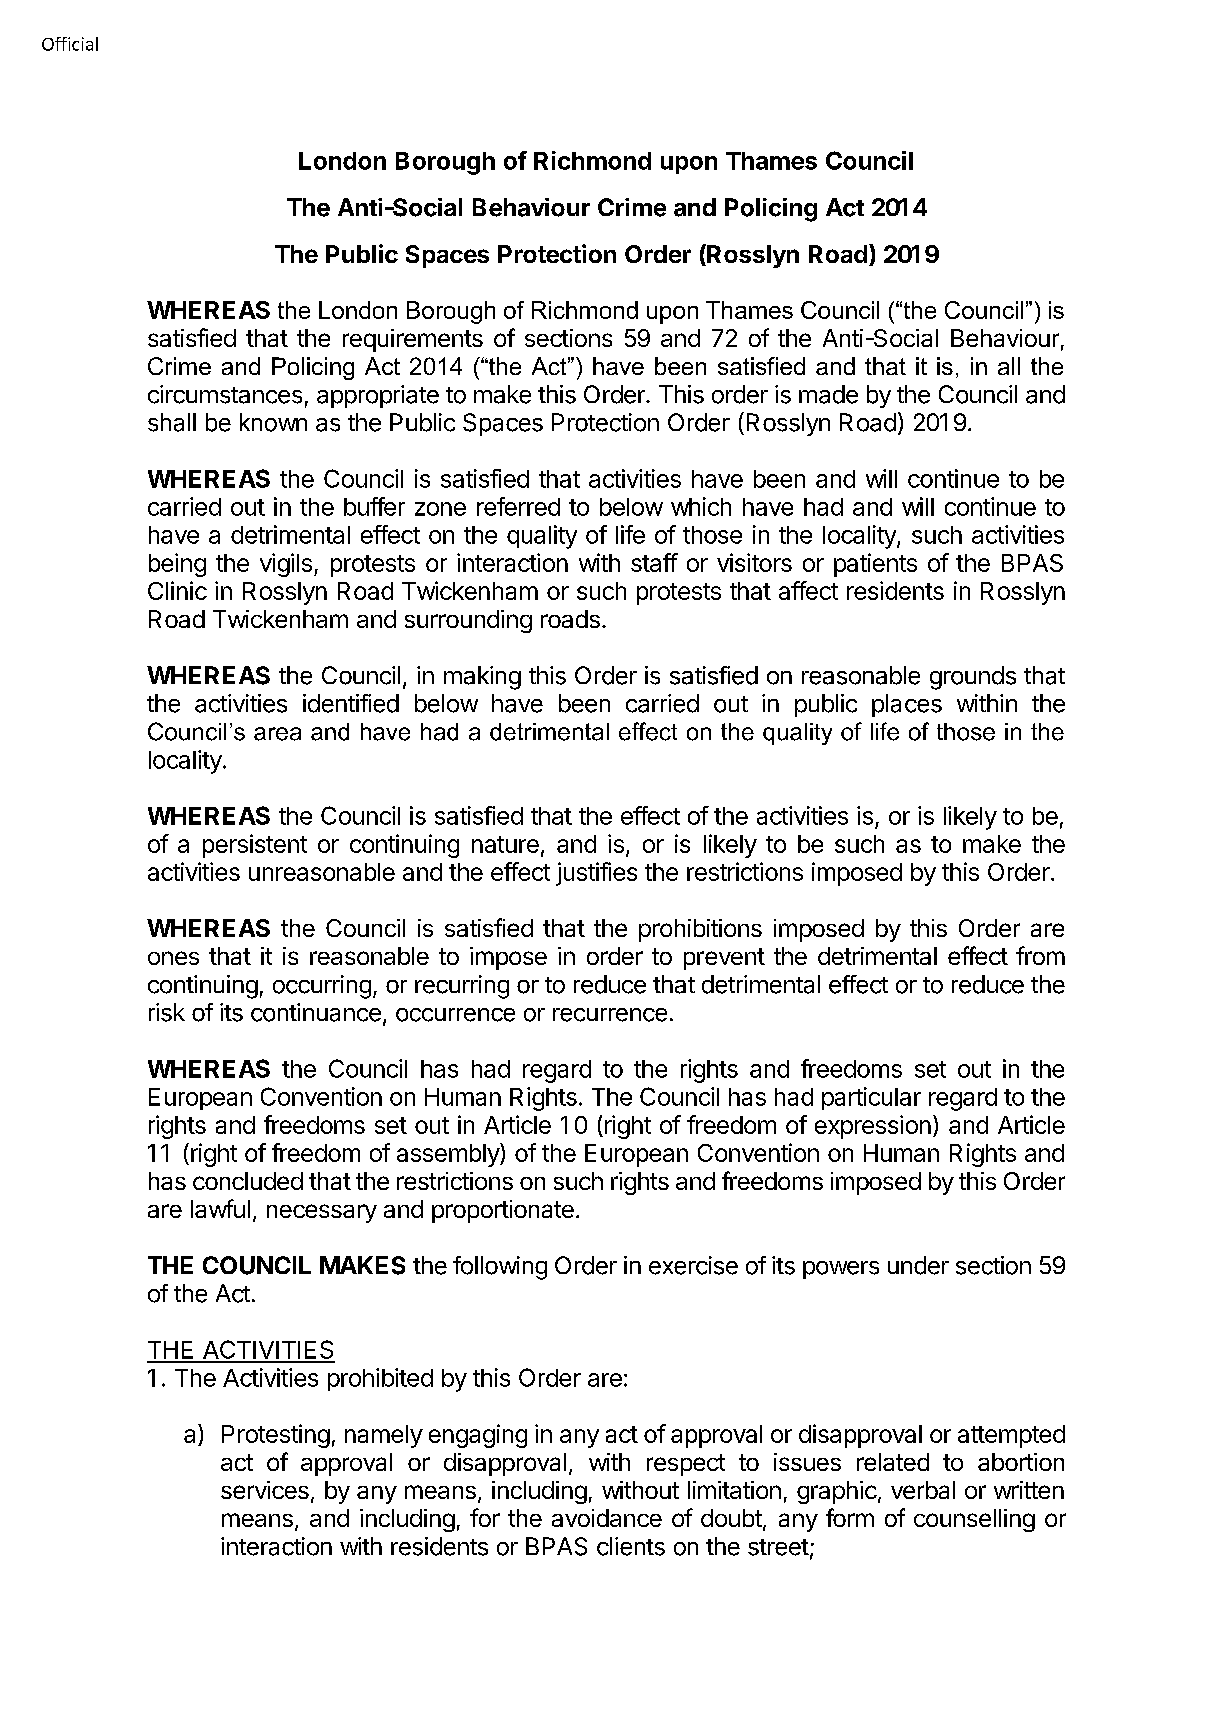  Describe the element at coordinates (518, 506) in the page. I see `referred` at that location.
